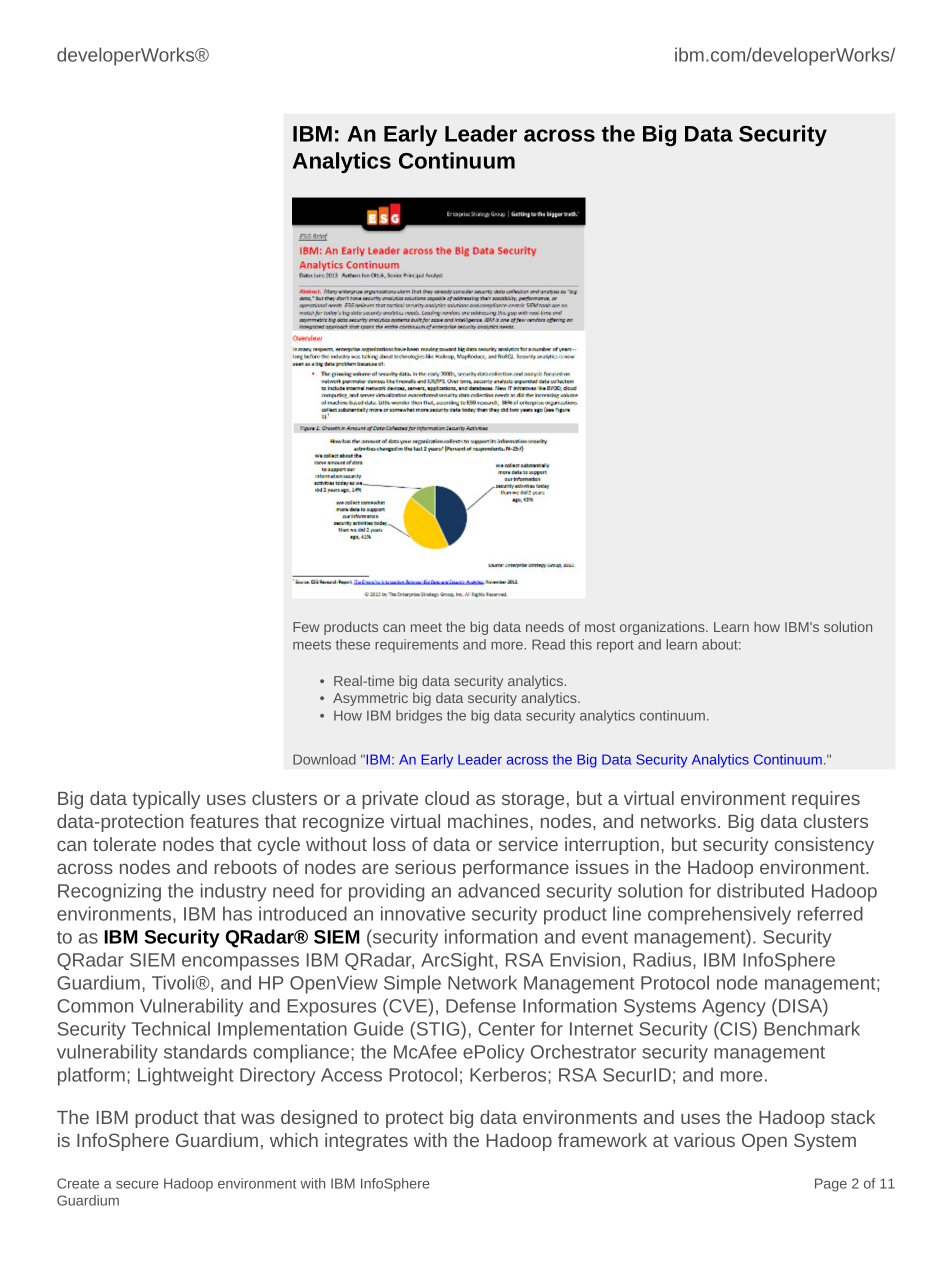  Describe the element at coordinates (137, 1185) in the screenshot. I see `secure` at that location.
